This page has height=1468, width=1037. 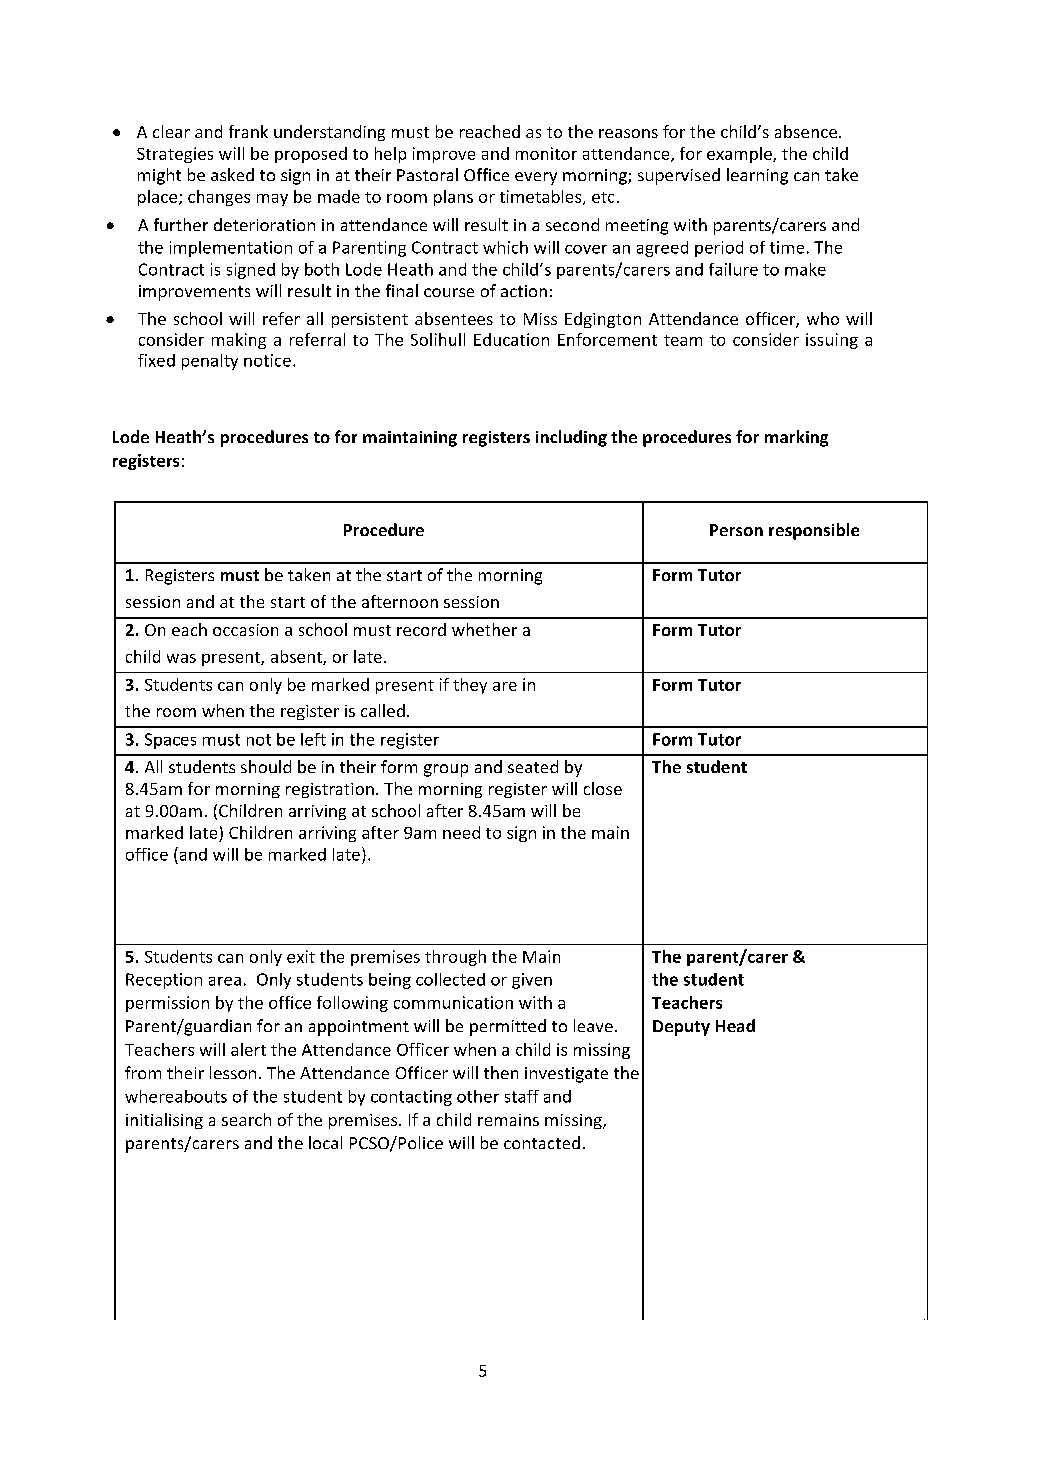 I want to click on search, so click(x=246, y=1119).
